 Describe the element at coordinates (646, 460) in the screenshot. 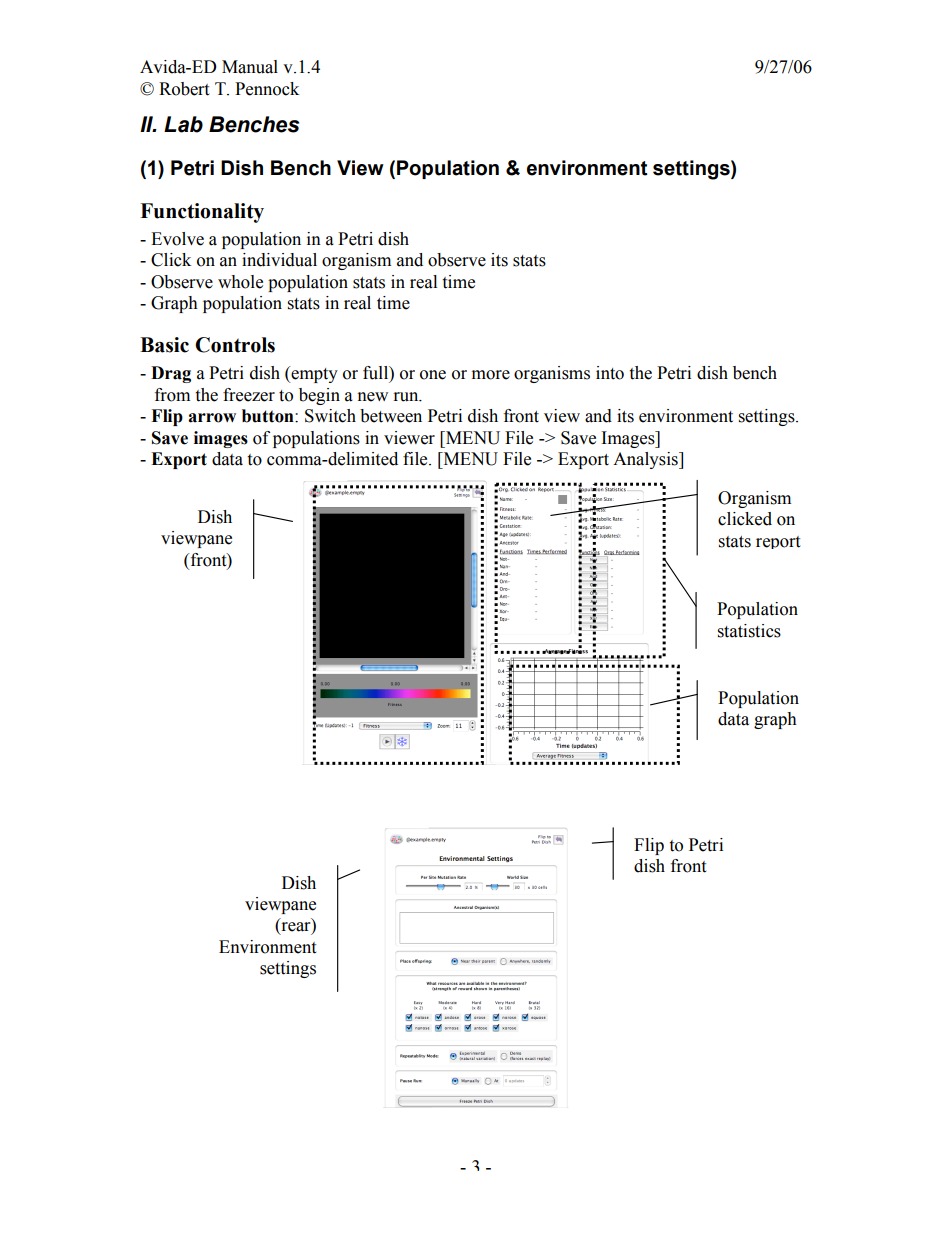

I see `Analysis` at that location.
